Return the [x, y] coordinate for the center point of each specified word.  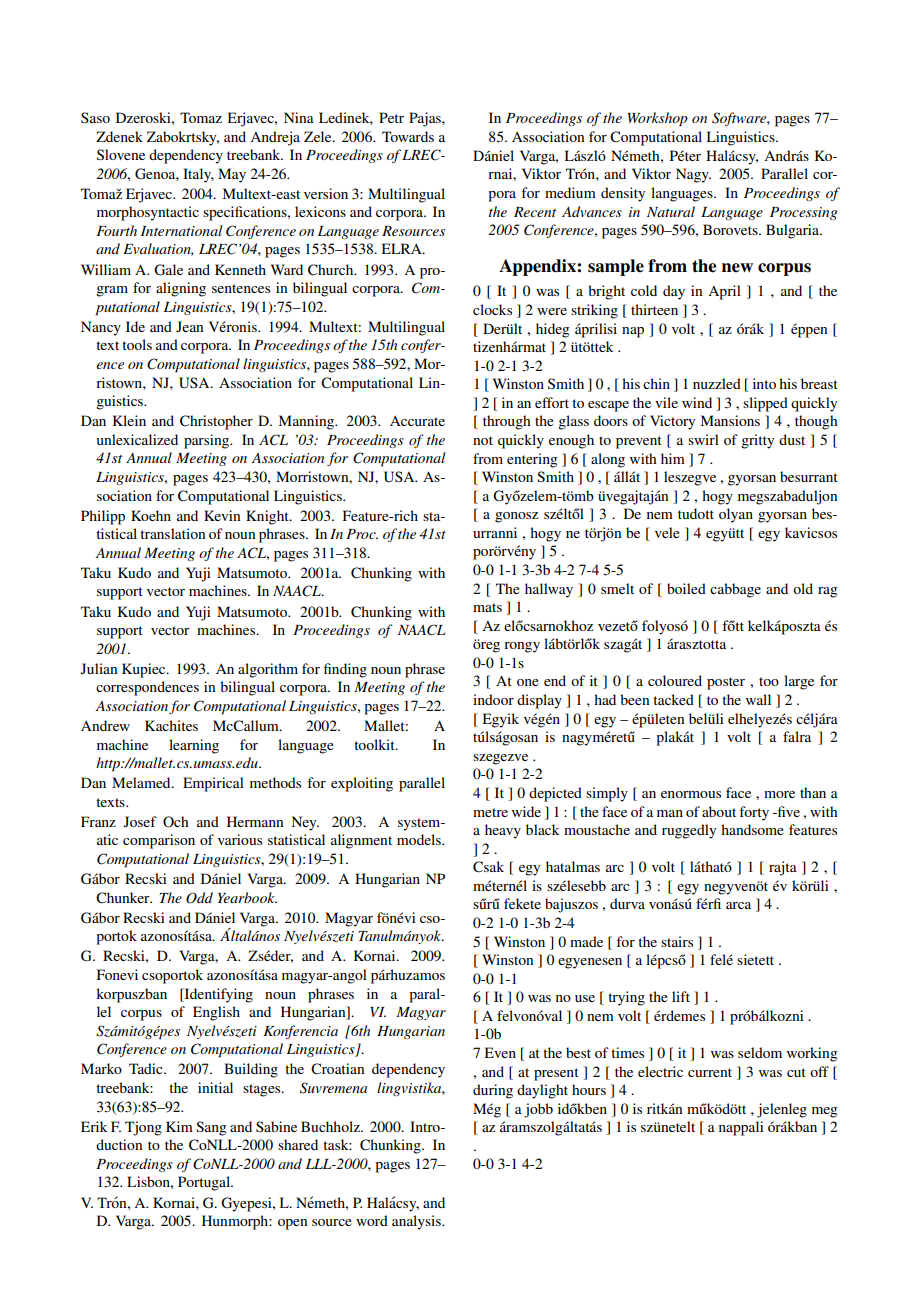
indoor [493, 699]
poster [726, 683]
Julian [99, 668]
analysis [417, 1222]
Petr [391, 117]
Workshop [658, 119]
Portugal [205, 1183]
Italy [198, 175]
